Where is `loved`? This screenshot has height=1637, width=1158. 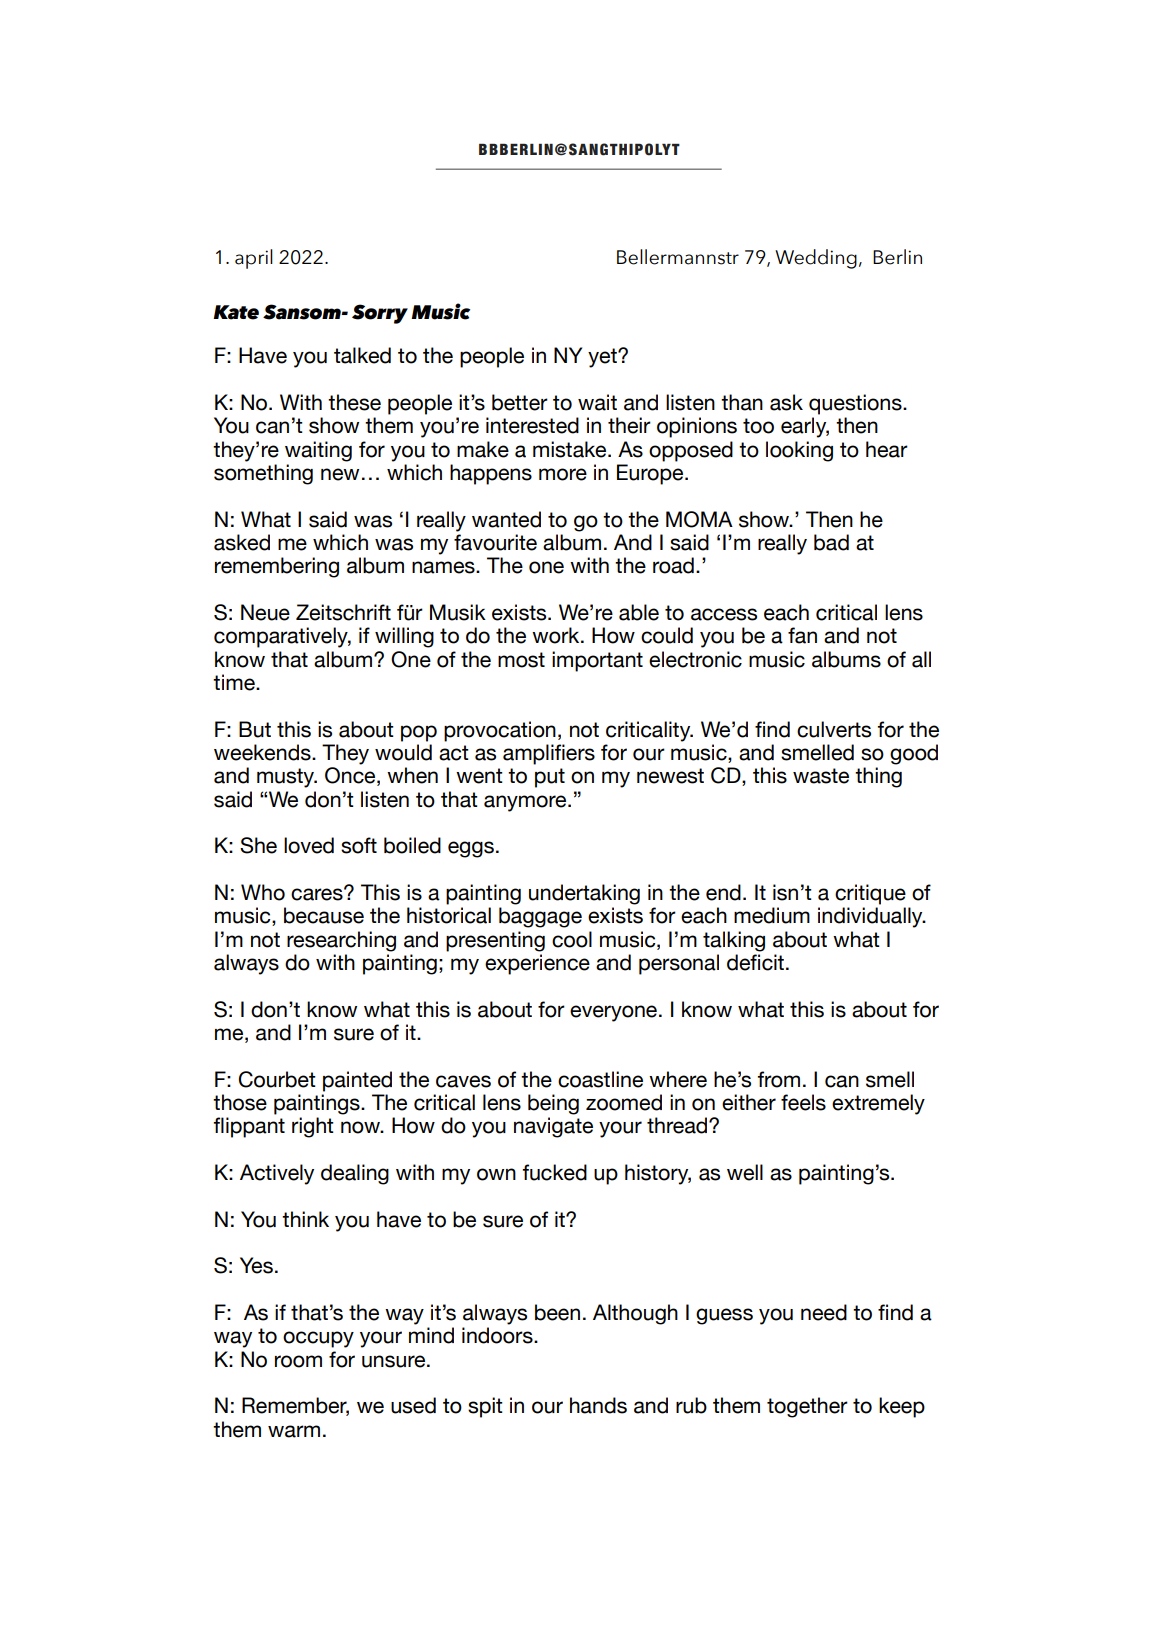
loved is located at coordinates (309, 845).
